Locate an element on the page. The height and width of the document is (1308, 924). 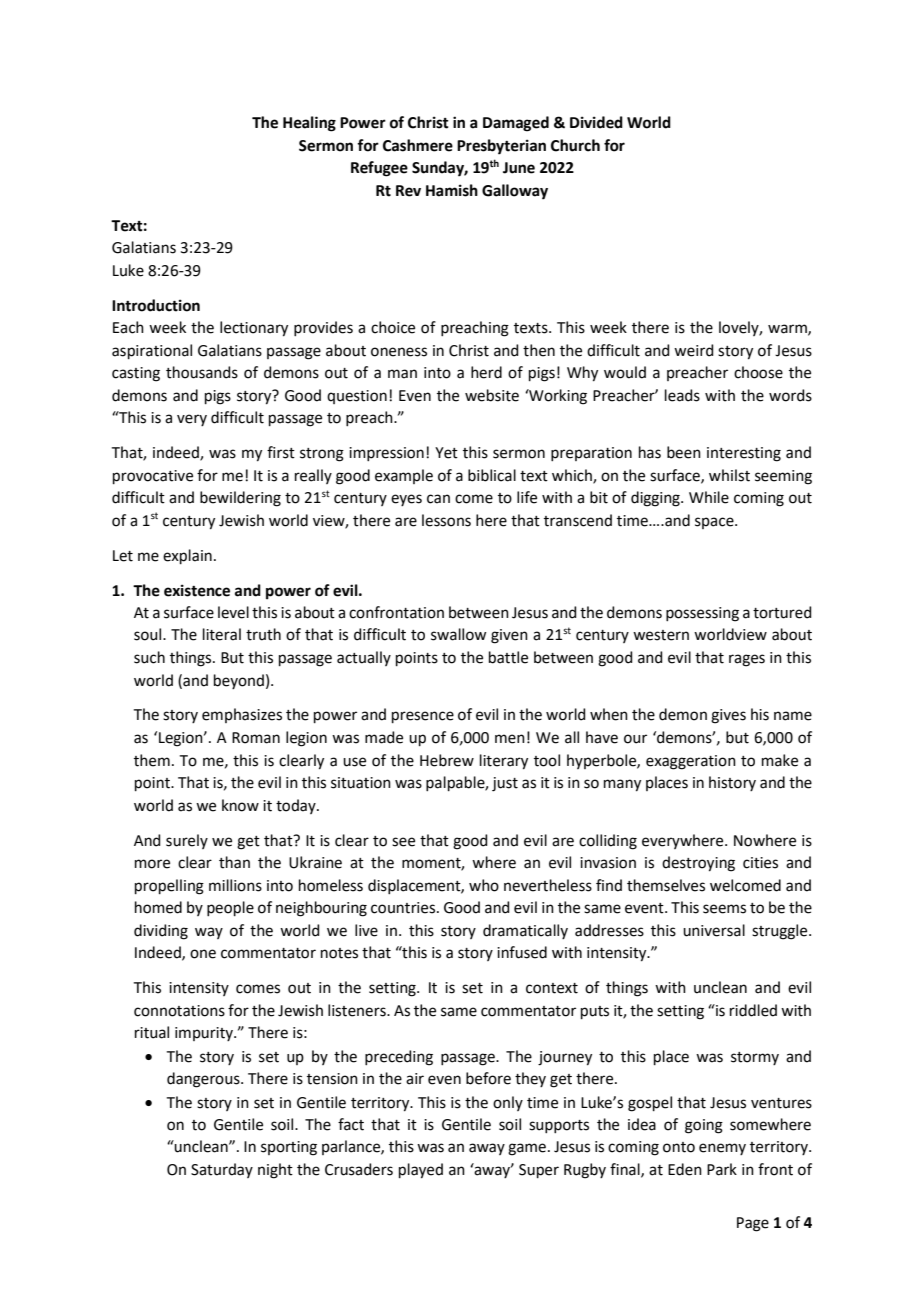
swallow is located at coordinates (458, 634).
